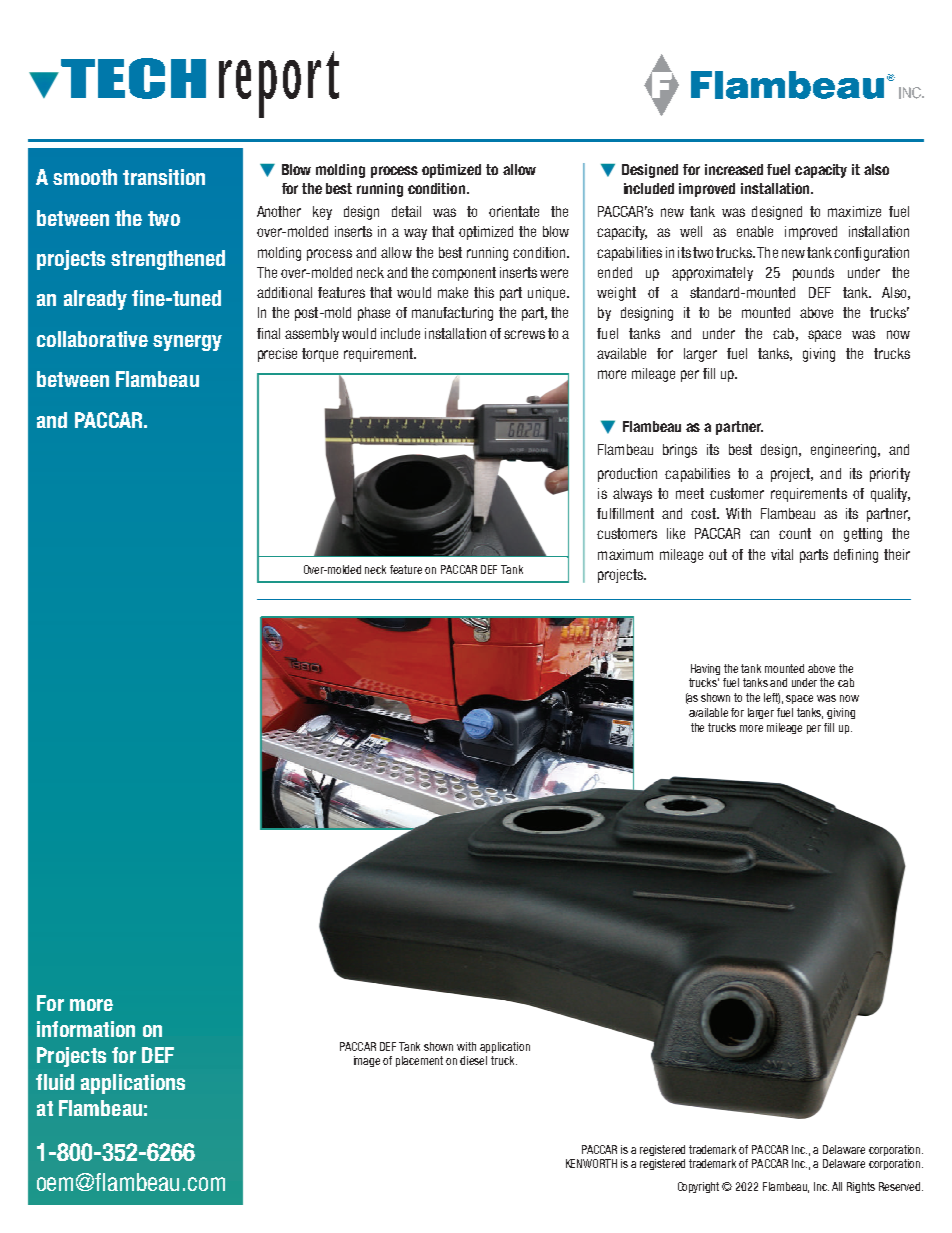 This document has height=1233, width=952. Describe the element at coordinates (55, 1082) in the document. I see `fluid` at that location.
